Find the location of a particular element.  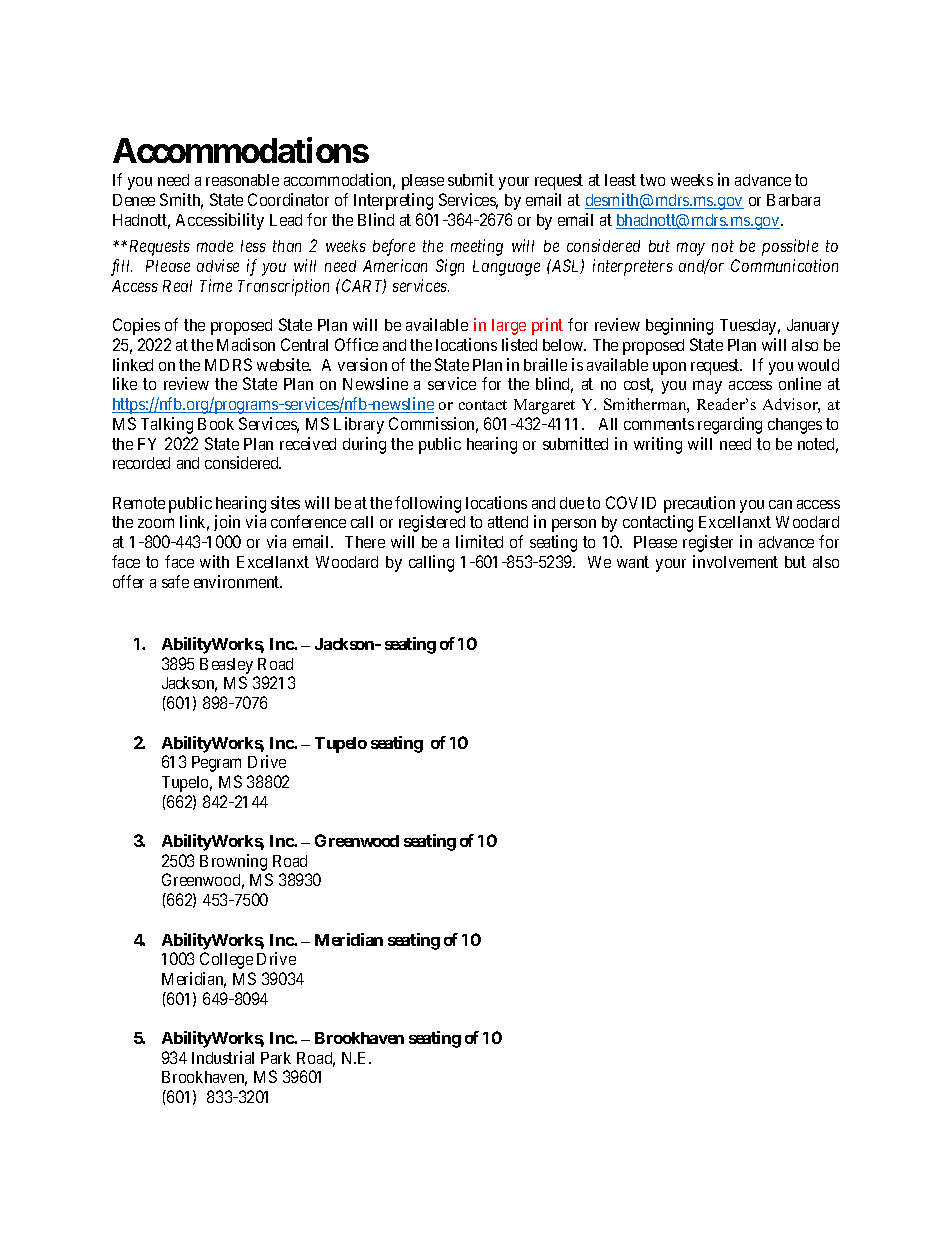

meeting is located at coordinates (477, 247).
